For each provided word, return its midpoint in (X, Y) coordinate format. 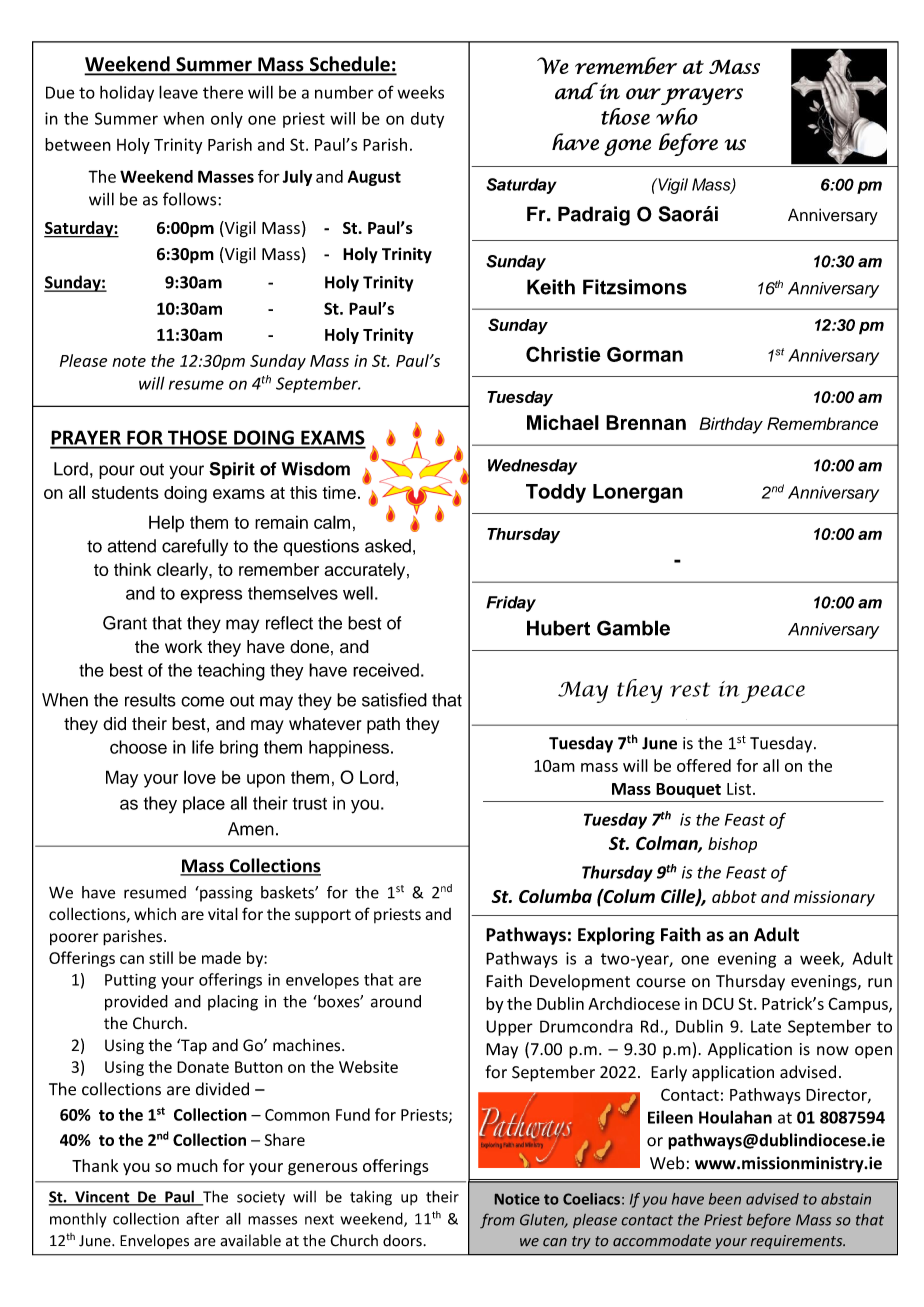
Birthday (731, 425)
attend (132, 546)
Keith (551, 287)
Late (766, 1026)
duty (427, 120)
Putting (130, 981)
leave (178, 92)
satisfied (394, 700)
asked (388, 546)
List (740, 789)
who (677, 116)
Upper (509, 1028)
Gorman (645, 354)
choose (138, 747)
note (129, 361)
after (202, 1218)
